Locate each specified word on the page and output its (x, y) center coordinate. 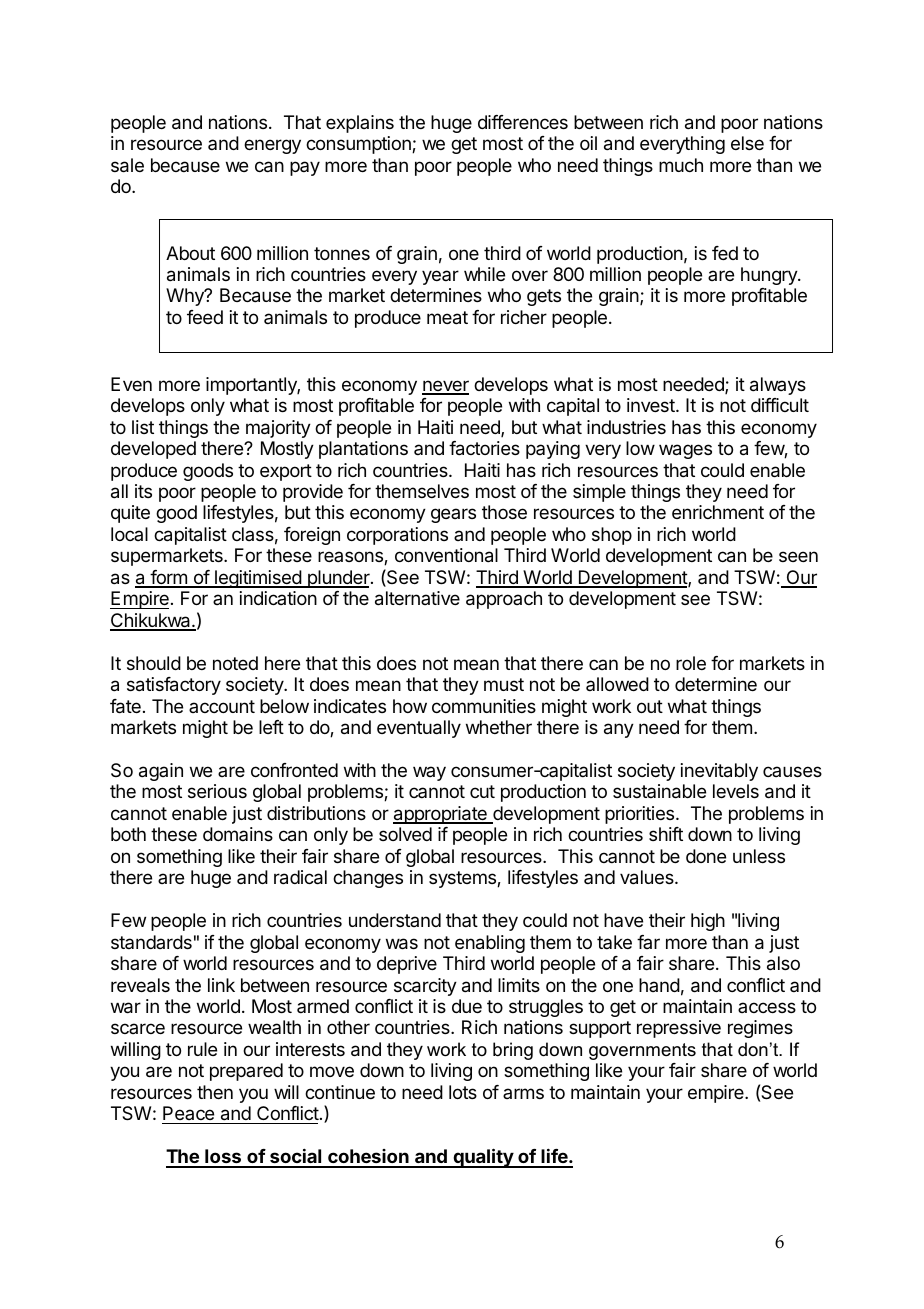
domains (238, 834)
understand (395, 920)
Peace (188, 1113)
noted (235, 663)
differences (523, 122)
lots (463, 1092)
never (445, 387)
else (747, 143)
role (691, 663)
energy (272, 146)
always (778, 386)
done (706, 856)
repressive (679, 1029)
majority (278, 429)
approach (504, 600)
